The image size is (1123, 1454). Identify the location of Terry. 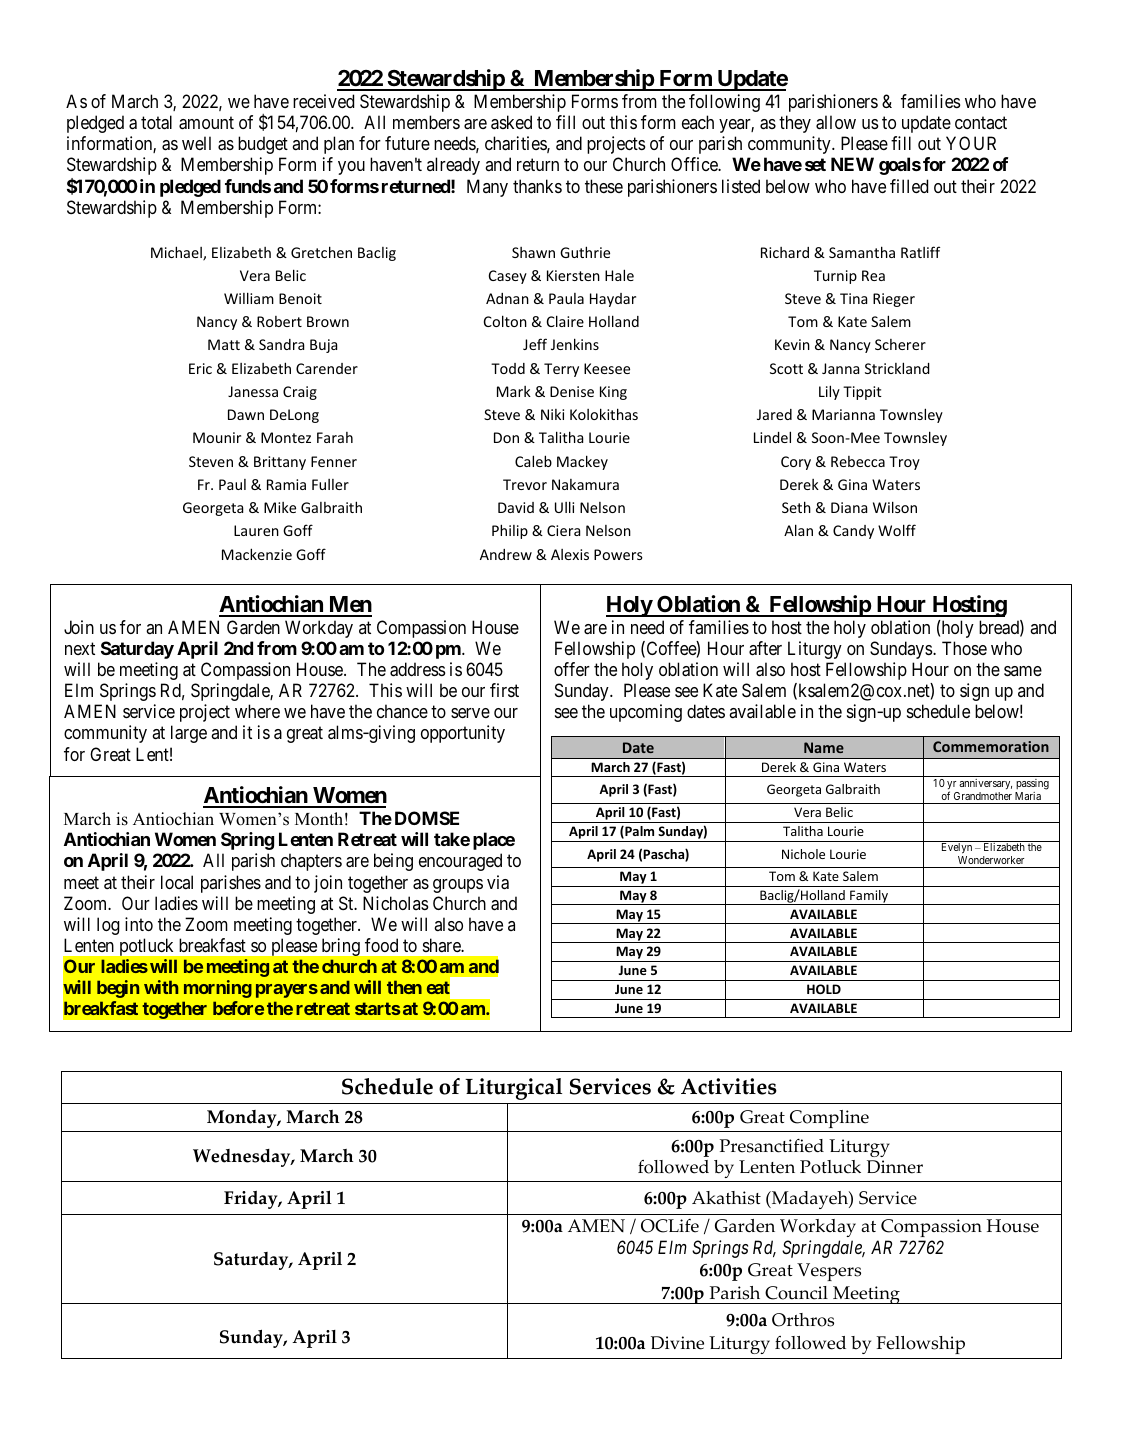
(561, 370).
